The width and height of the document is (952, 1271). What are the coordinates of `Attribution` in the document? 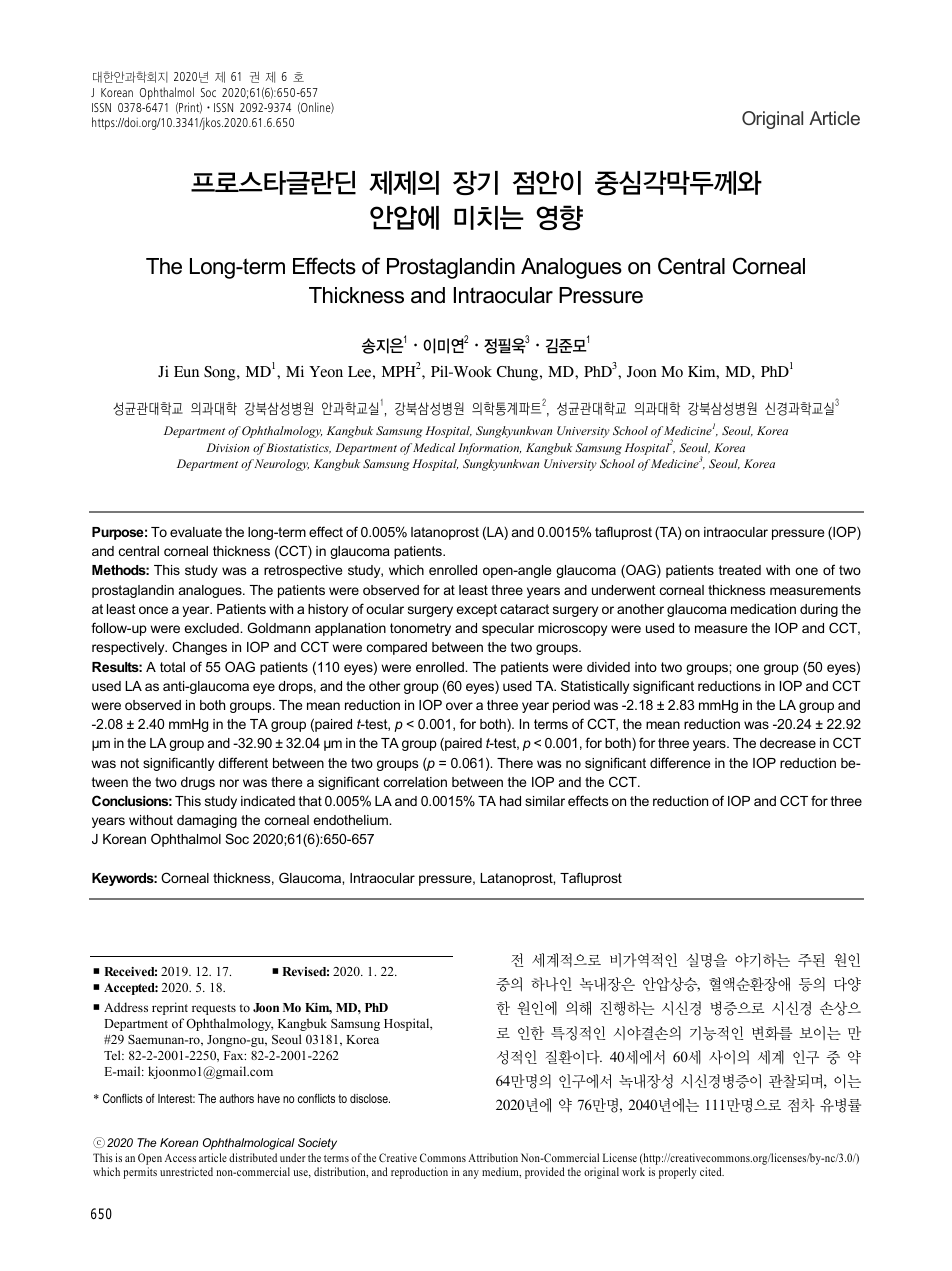 It's located at (493, 1157).
